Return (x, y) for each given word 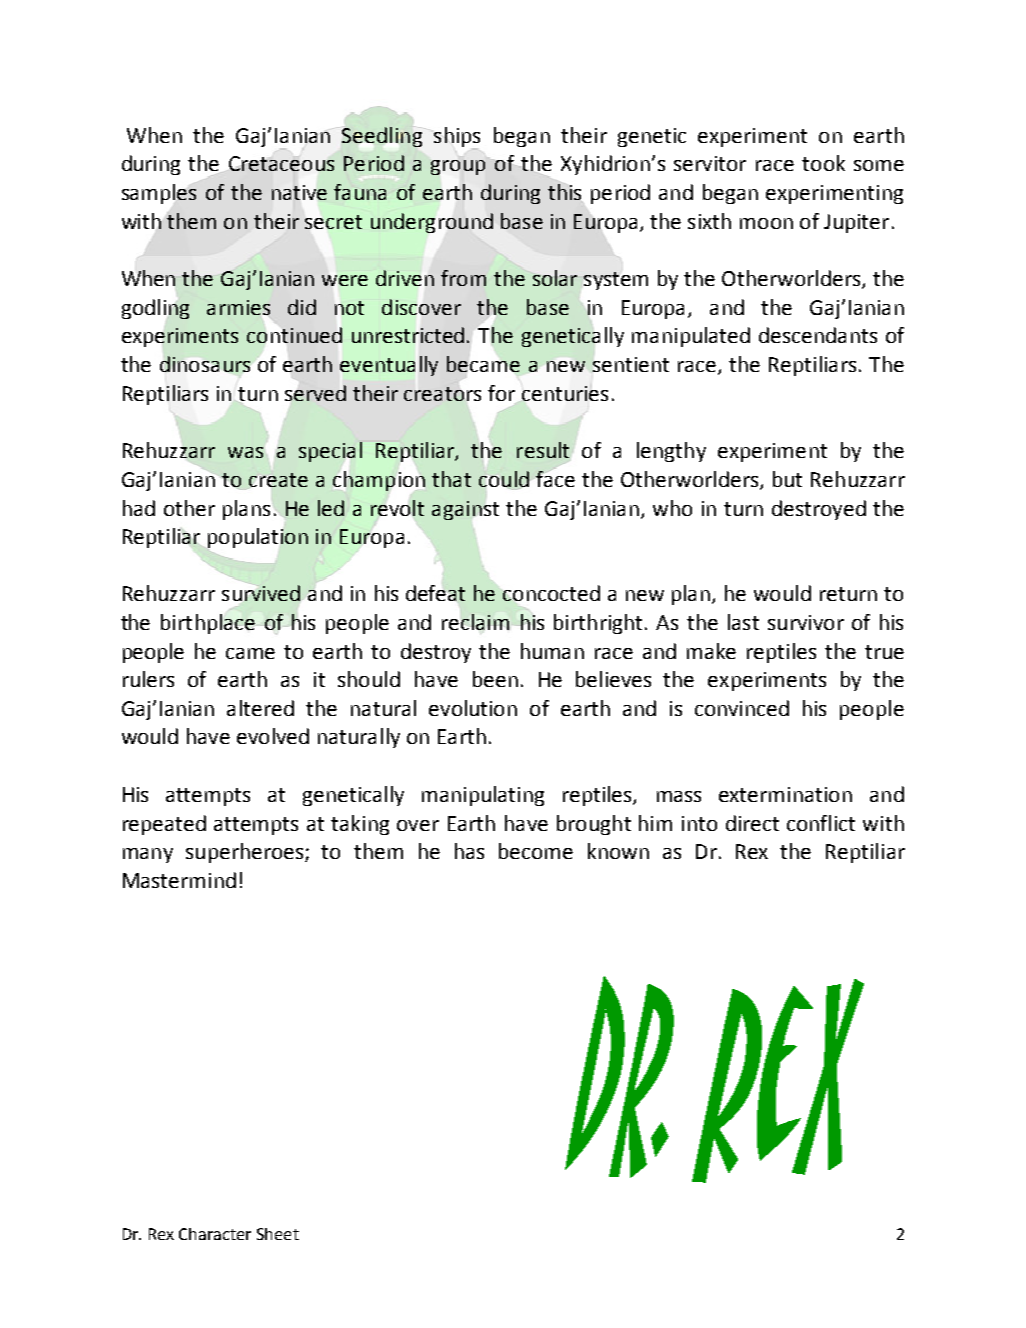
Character (215, 1234)
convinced (742, 708)
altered (260, 708)
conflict (821, 823)
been (495, 679)
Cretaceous (281, 163)
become (536, 851)
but (787, 479)
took (823, 163)
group (458, 167)
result (543, 450)
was (245, 452)
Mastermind (179, 880)
